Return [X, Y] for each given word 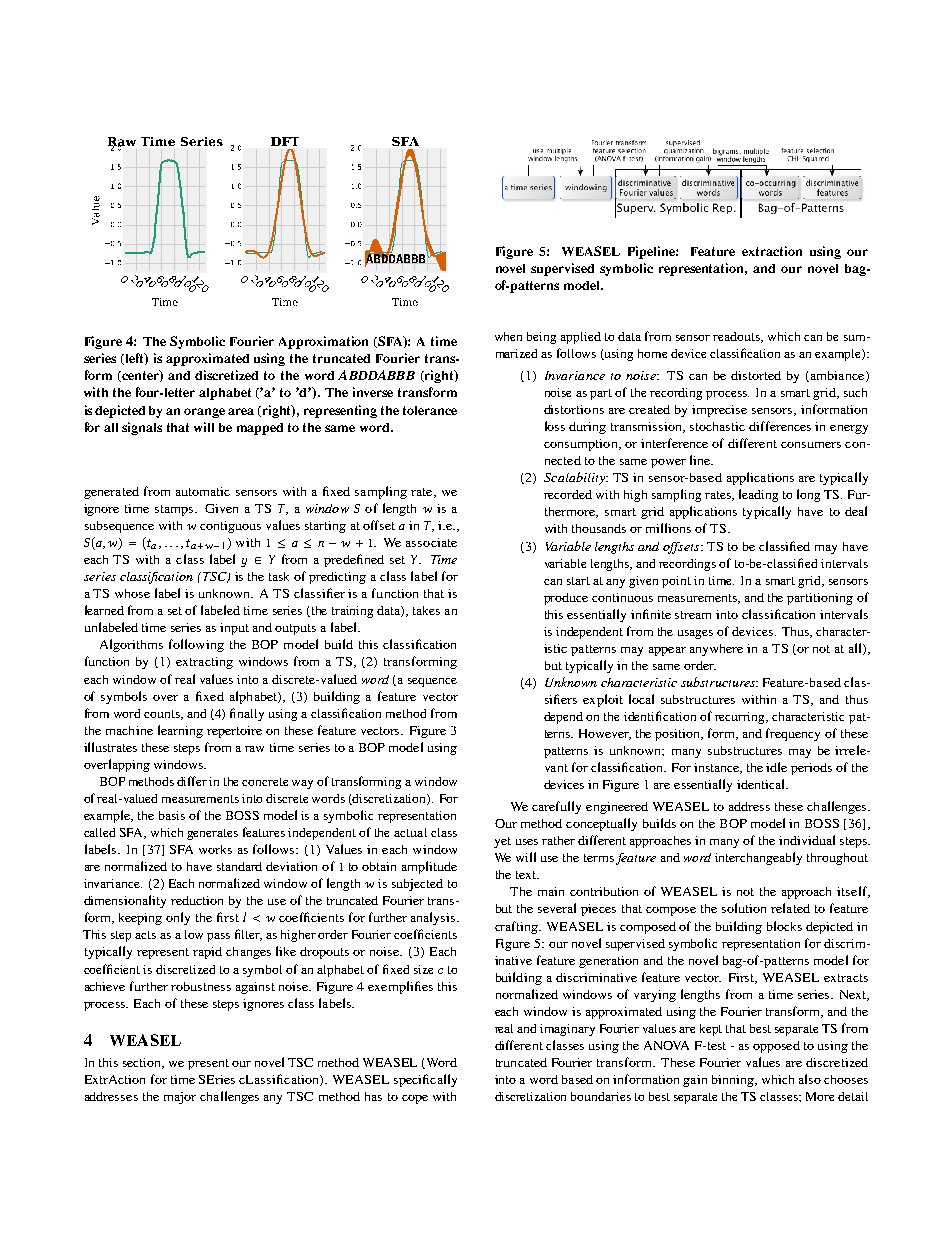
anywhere [716, 650]
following [196, 645]
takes [426, 610]
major [180, 1098]
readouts [737, 337]
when [508, 336]
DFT [285, 141]
